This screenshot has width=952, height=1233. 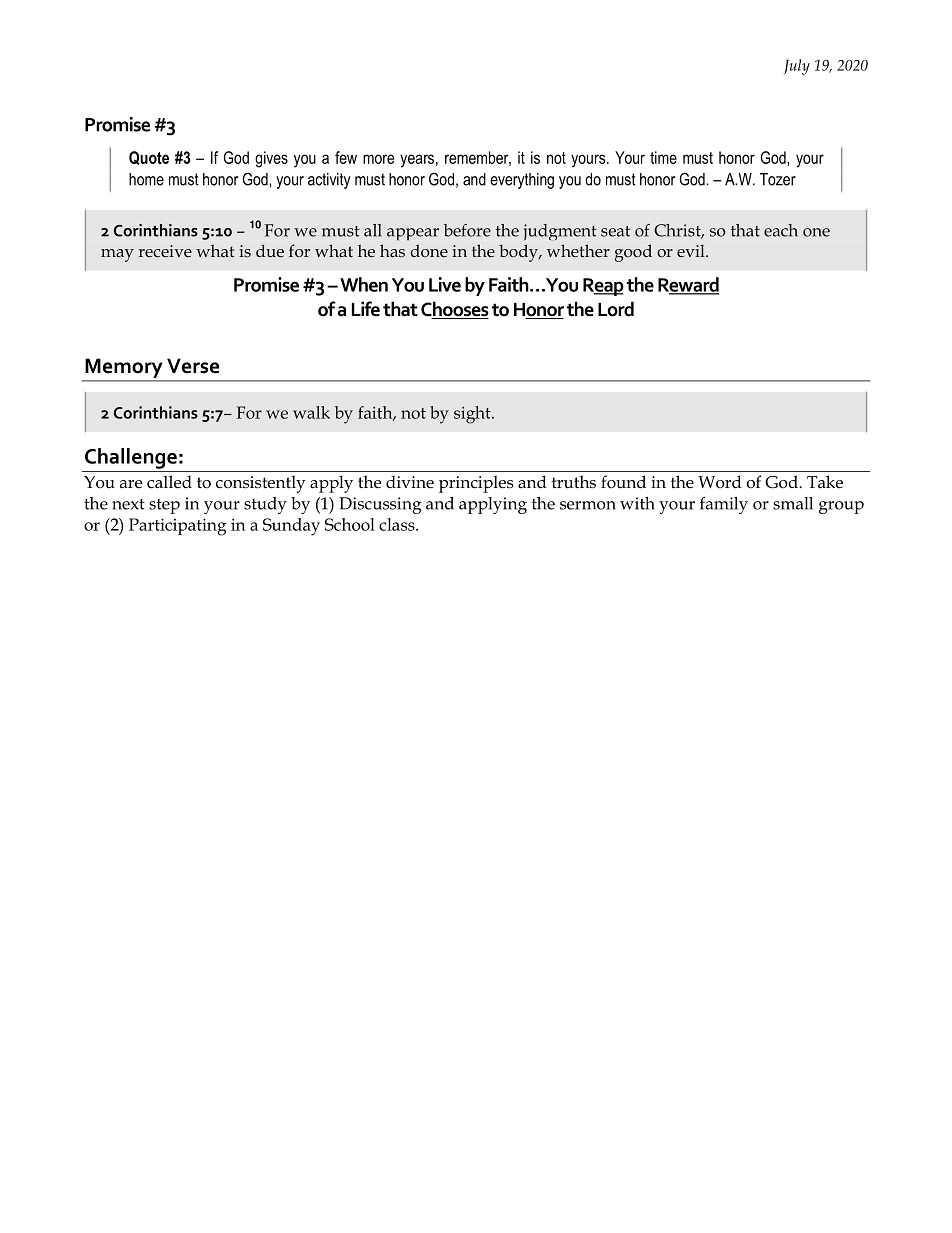 I want to click on July, so click(x=797, y=67).
